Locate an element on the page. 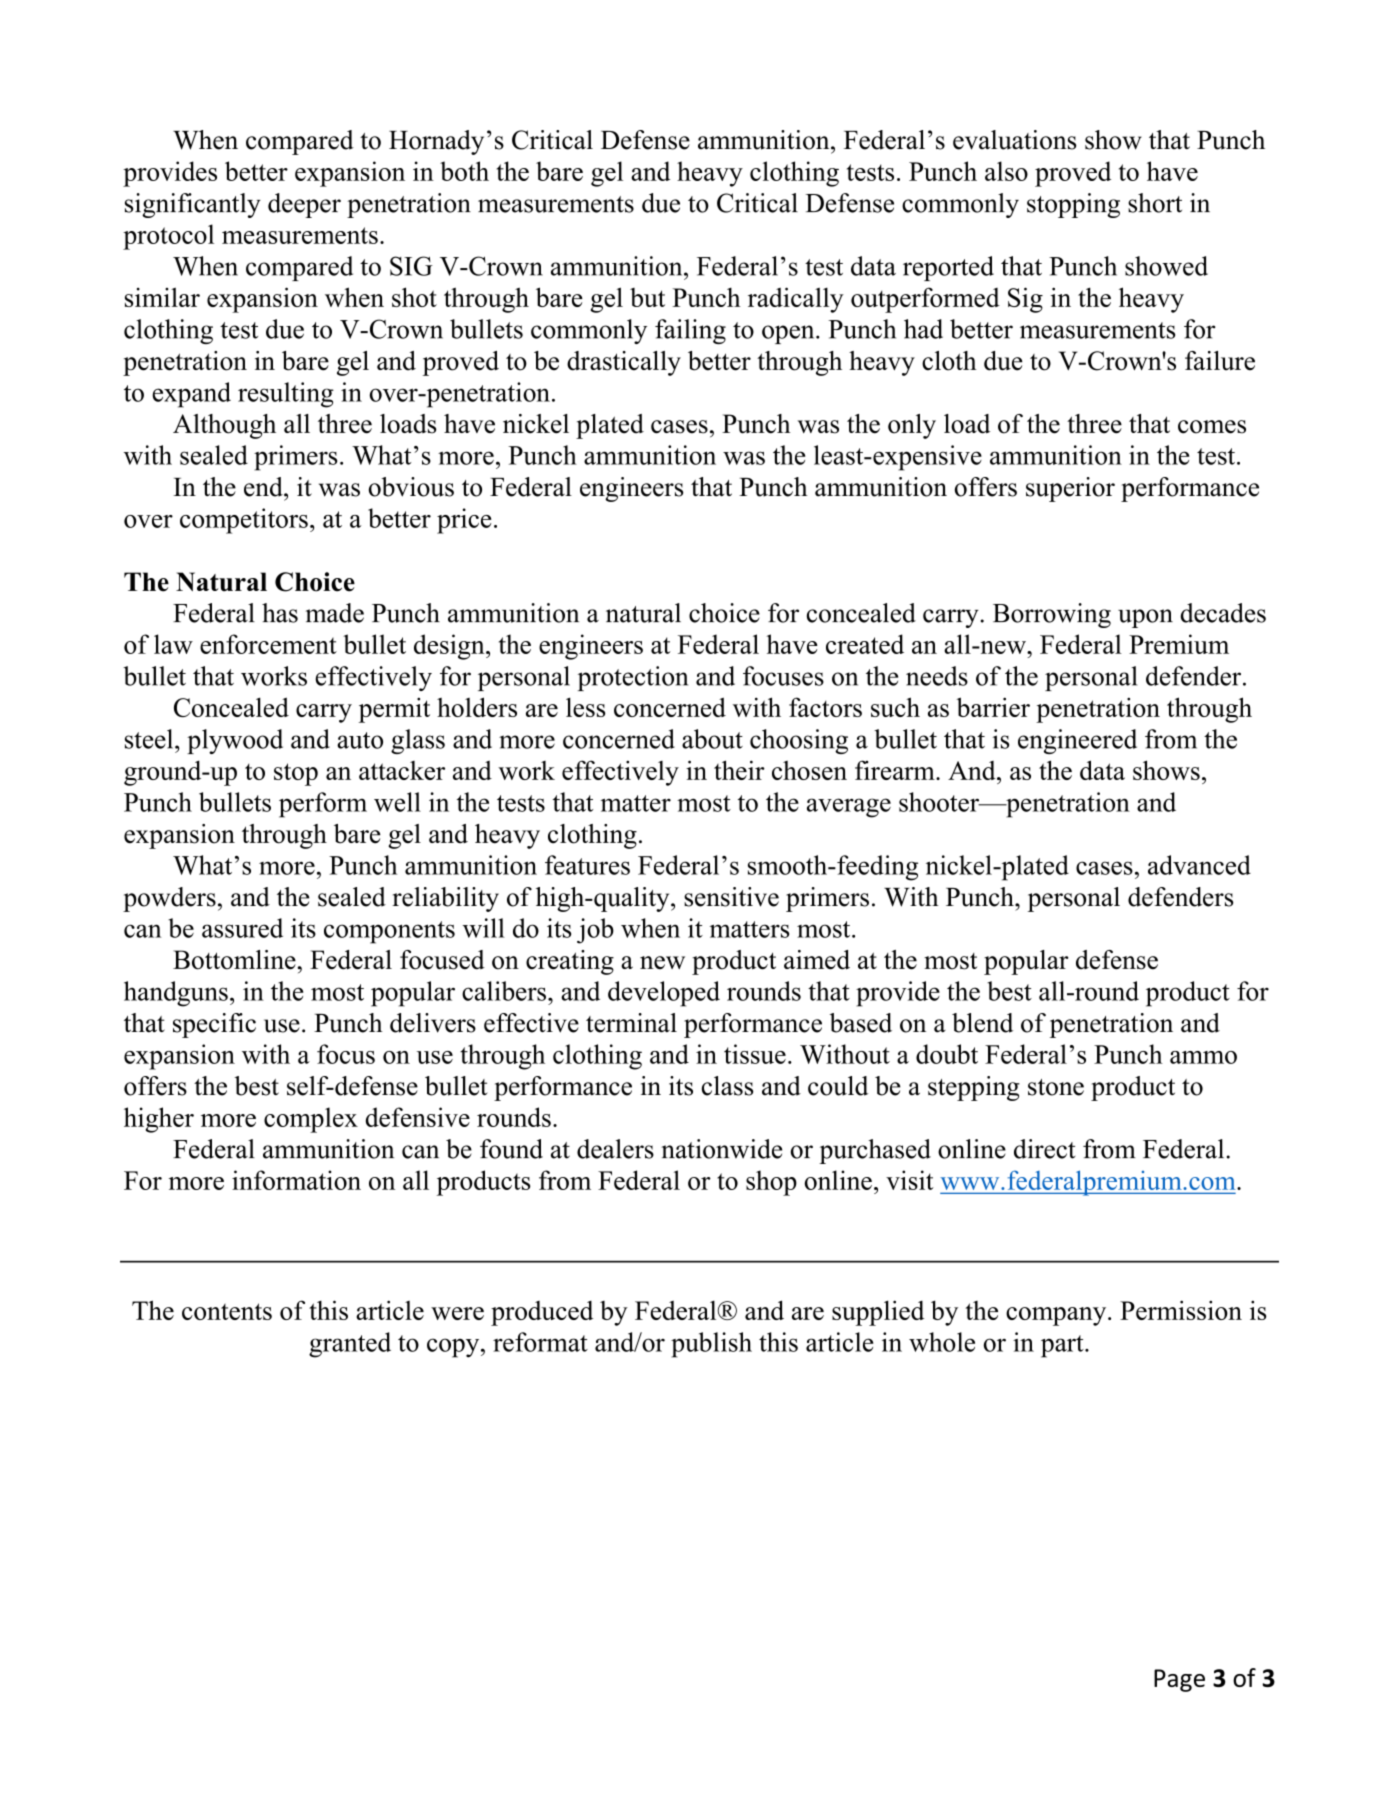  advanced is located at coordinates (1199, 865).
